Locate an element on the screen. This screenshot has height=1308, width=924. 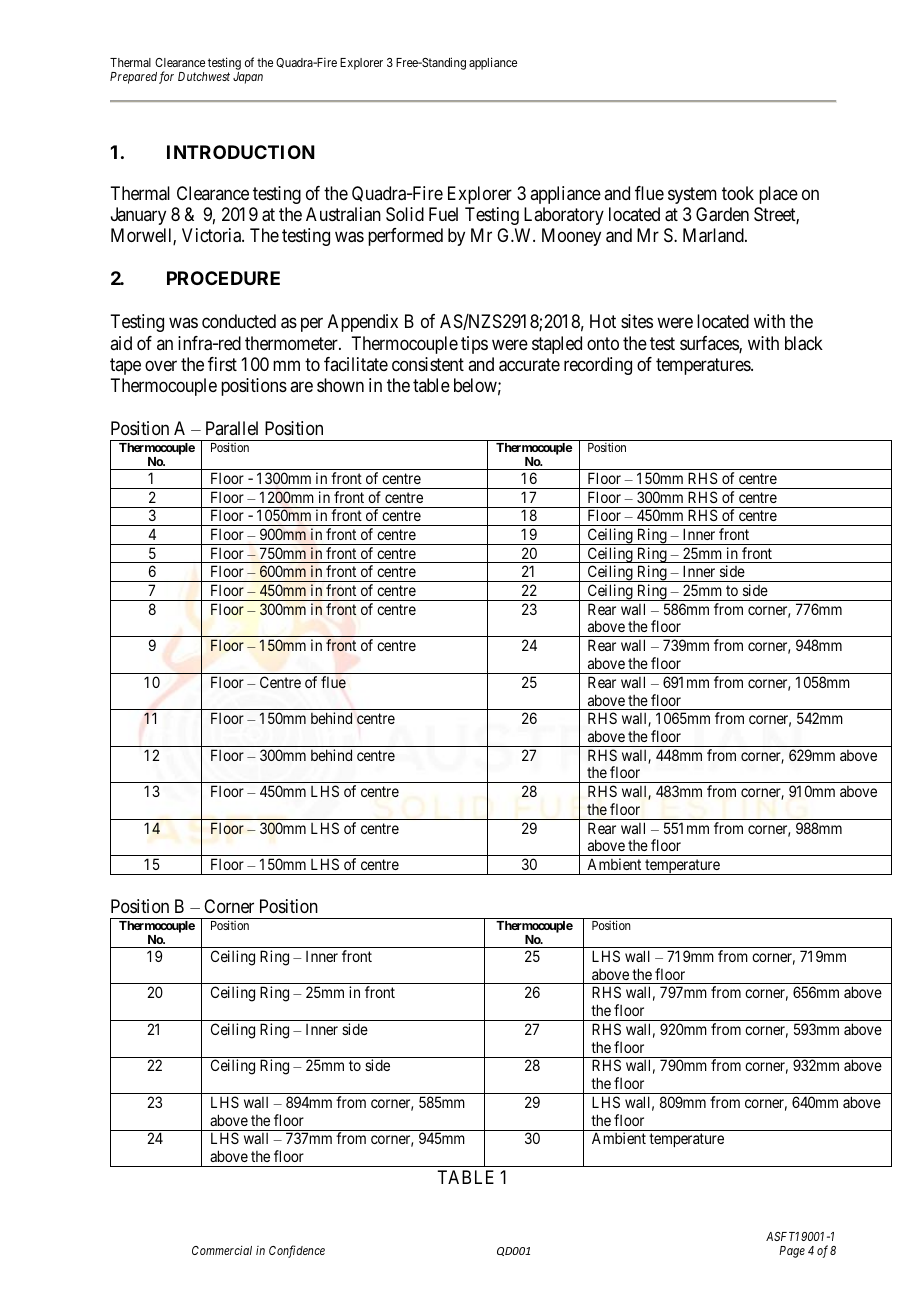
INTRODUCTION is located at coordinates (241, 152).
